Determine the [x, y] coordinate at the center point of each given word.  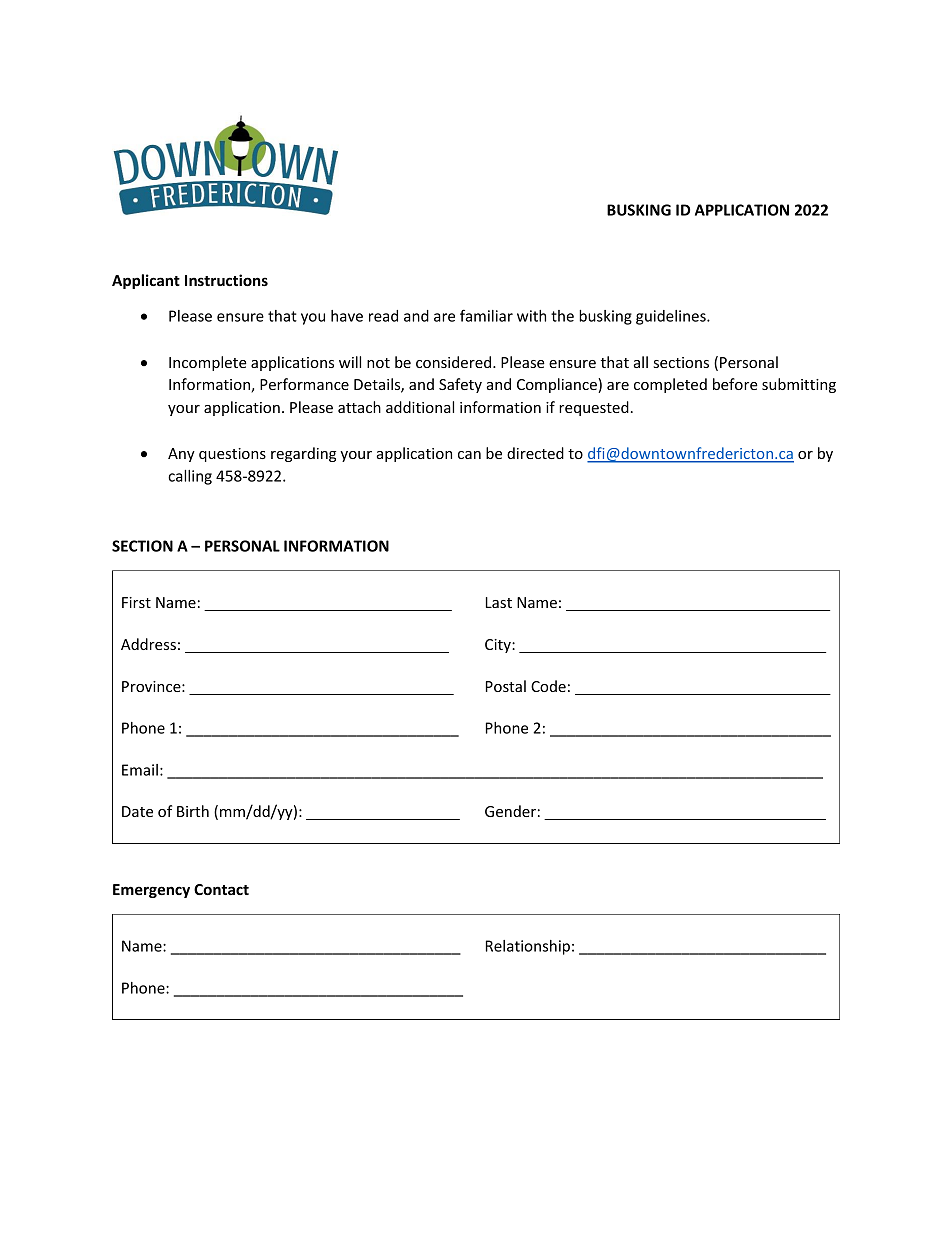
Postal [506, 686]
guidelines [672, 317]
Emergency [151, 891]
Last [499, 602]
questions [232, 455]
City [499, 646]
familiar [486, 315]
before [735, 384]
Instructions [226, 280]
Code [548, 686]
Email [140, 770]
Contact [221, 889]
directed [535, 453]
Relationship [528, 947]
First [136, 602]
